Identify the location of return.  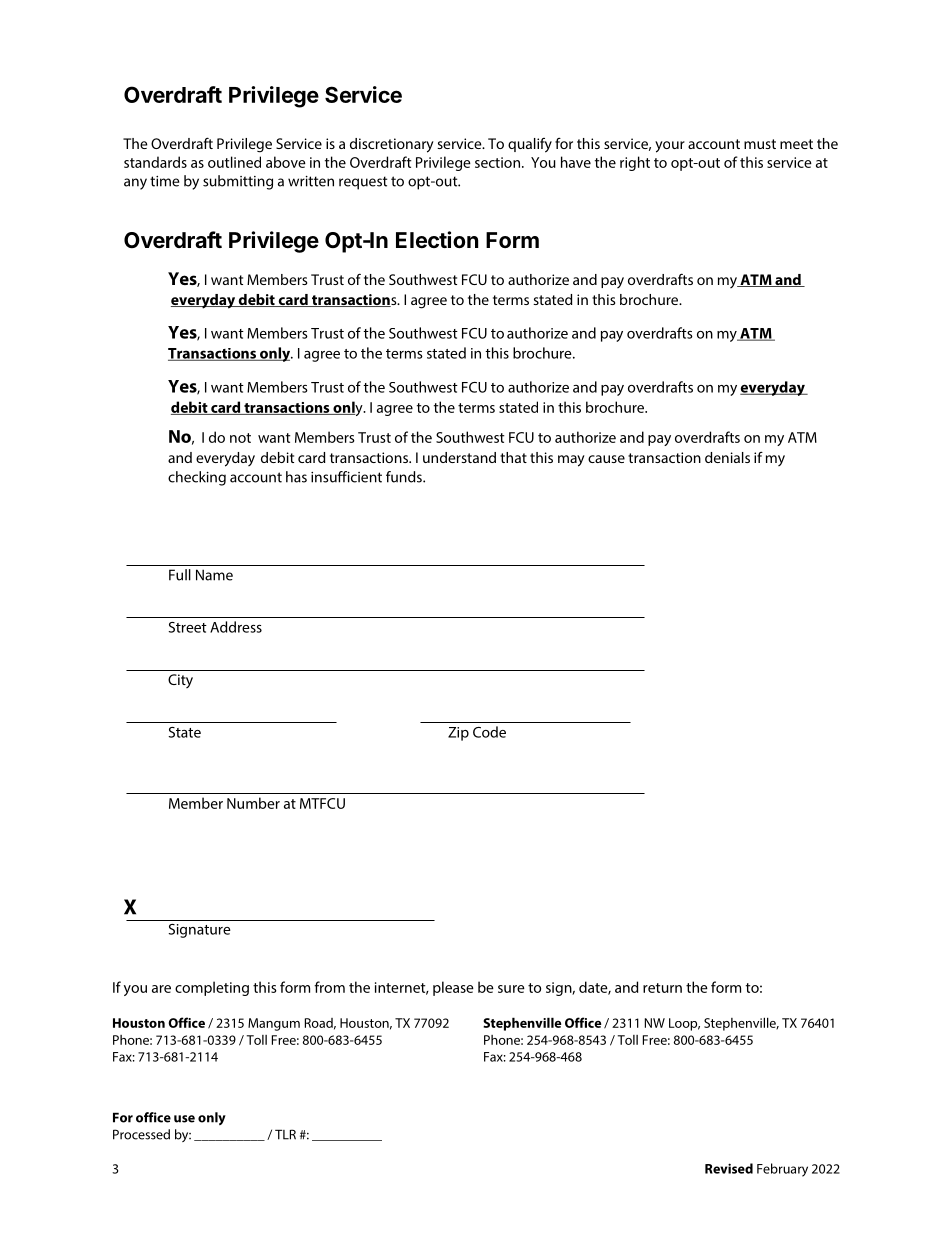
(662, 988).
